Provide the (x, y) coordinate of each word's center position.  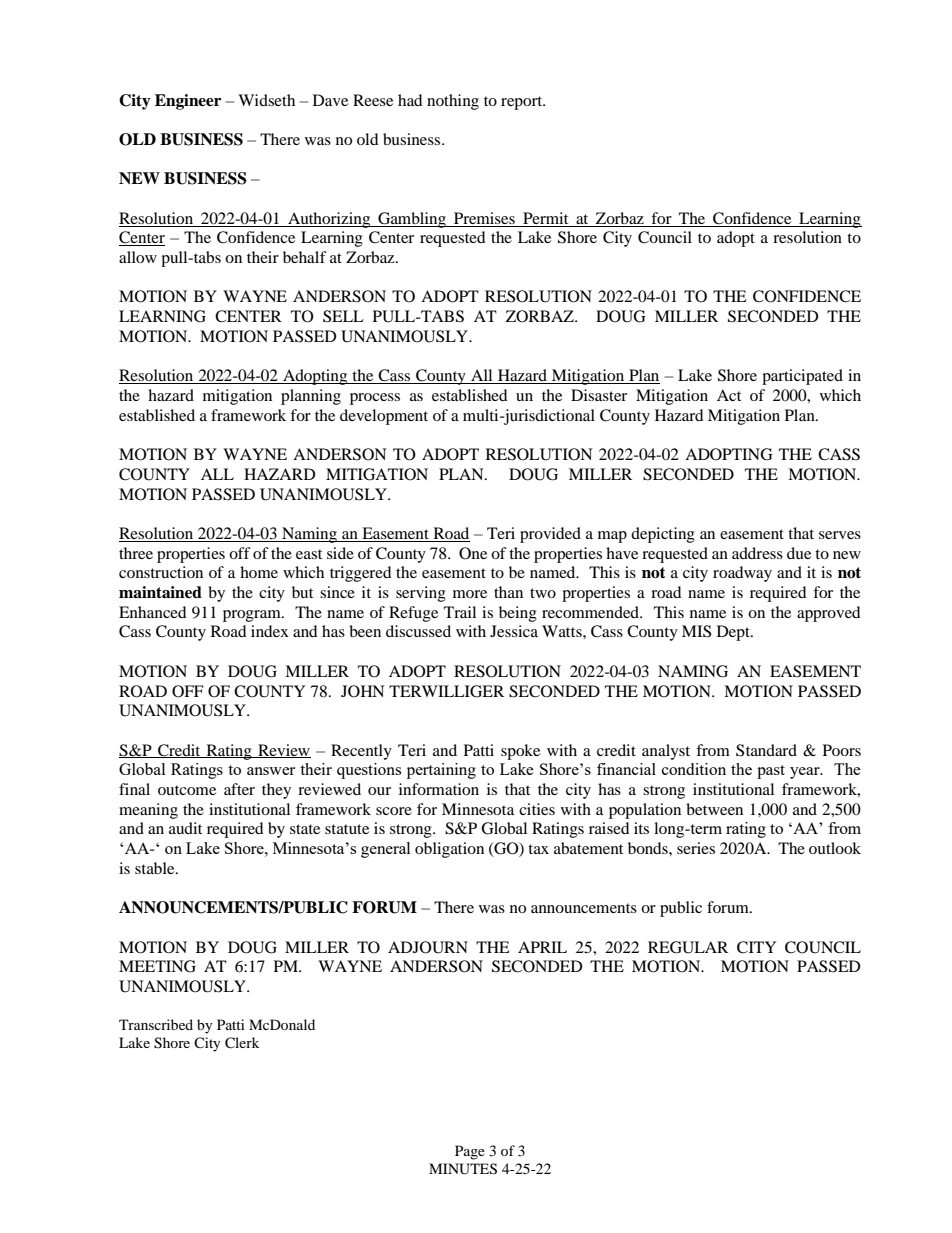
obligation (449, 850)
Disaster (599, 395)
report (523, 103)
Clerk (242, 1043)
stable (156, 868)
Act (729, 395)
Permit (545, 218)
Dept (734, 633)
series (696, 848)
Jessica (514, 631)
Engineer (188, 102)
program (253, 616)
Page (470, 1152)
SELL (343, 316)
